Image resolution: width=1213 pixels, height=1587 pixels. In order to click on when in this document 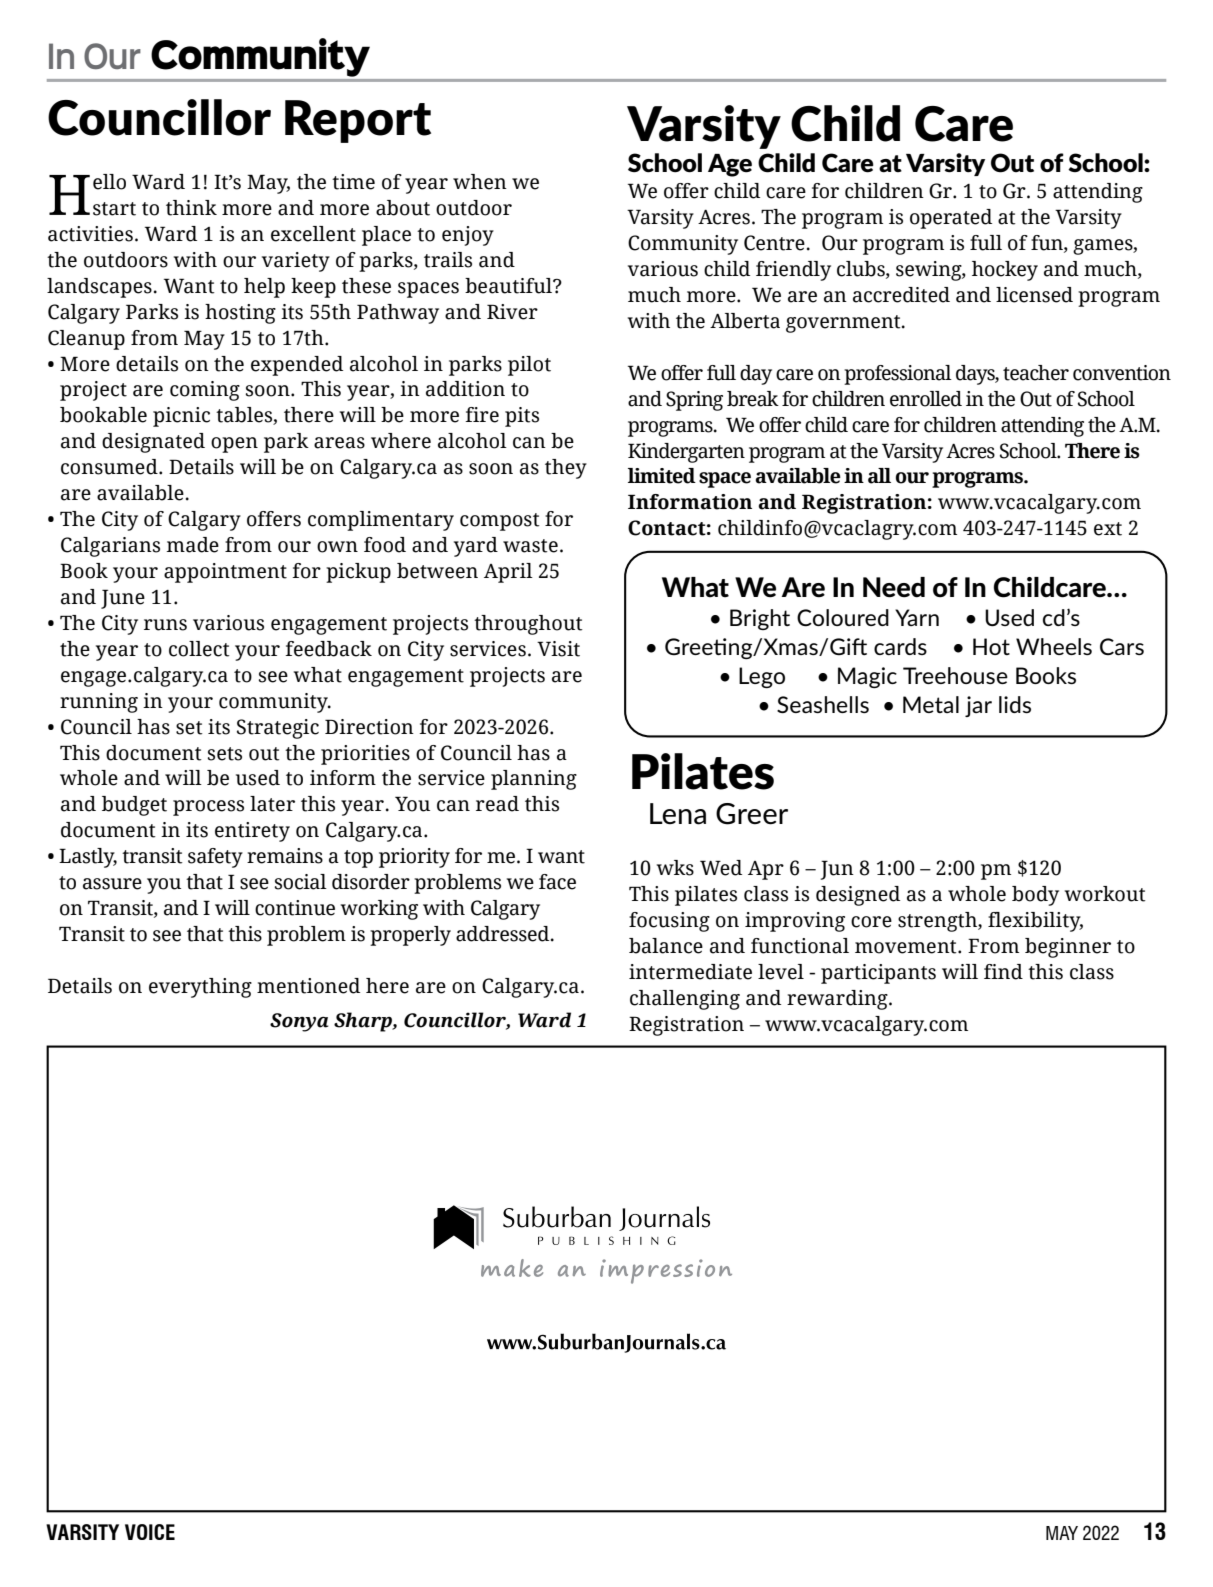, I will do `click(480, 182)`.
